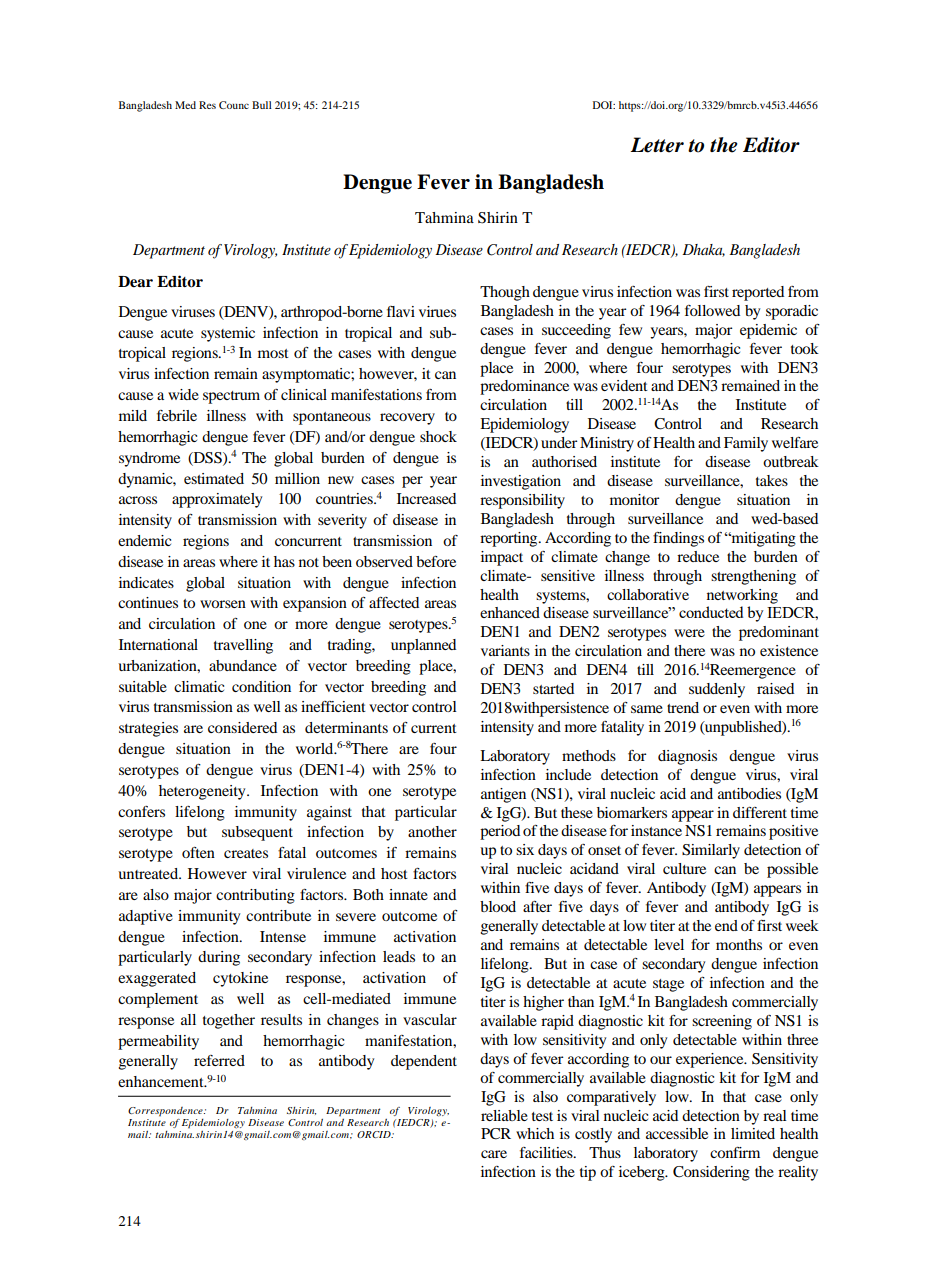 The width and height of the page is (937, 1288). I want to click on confirm, so click(735, 1152).
